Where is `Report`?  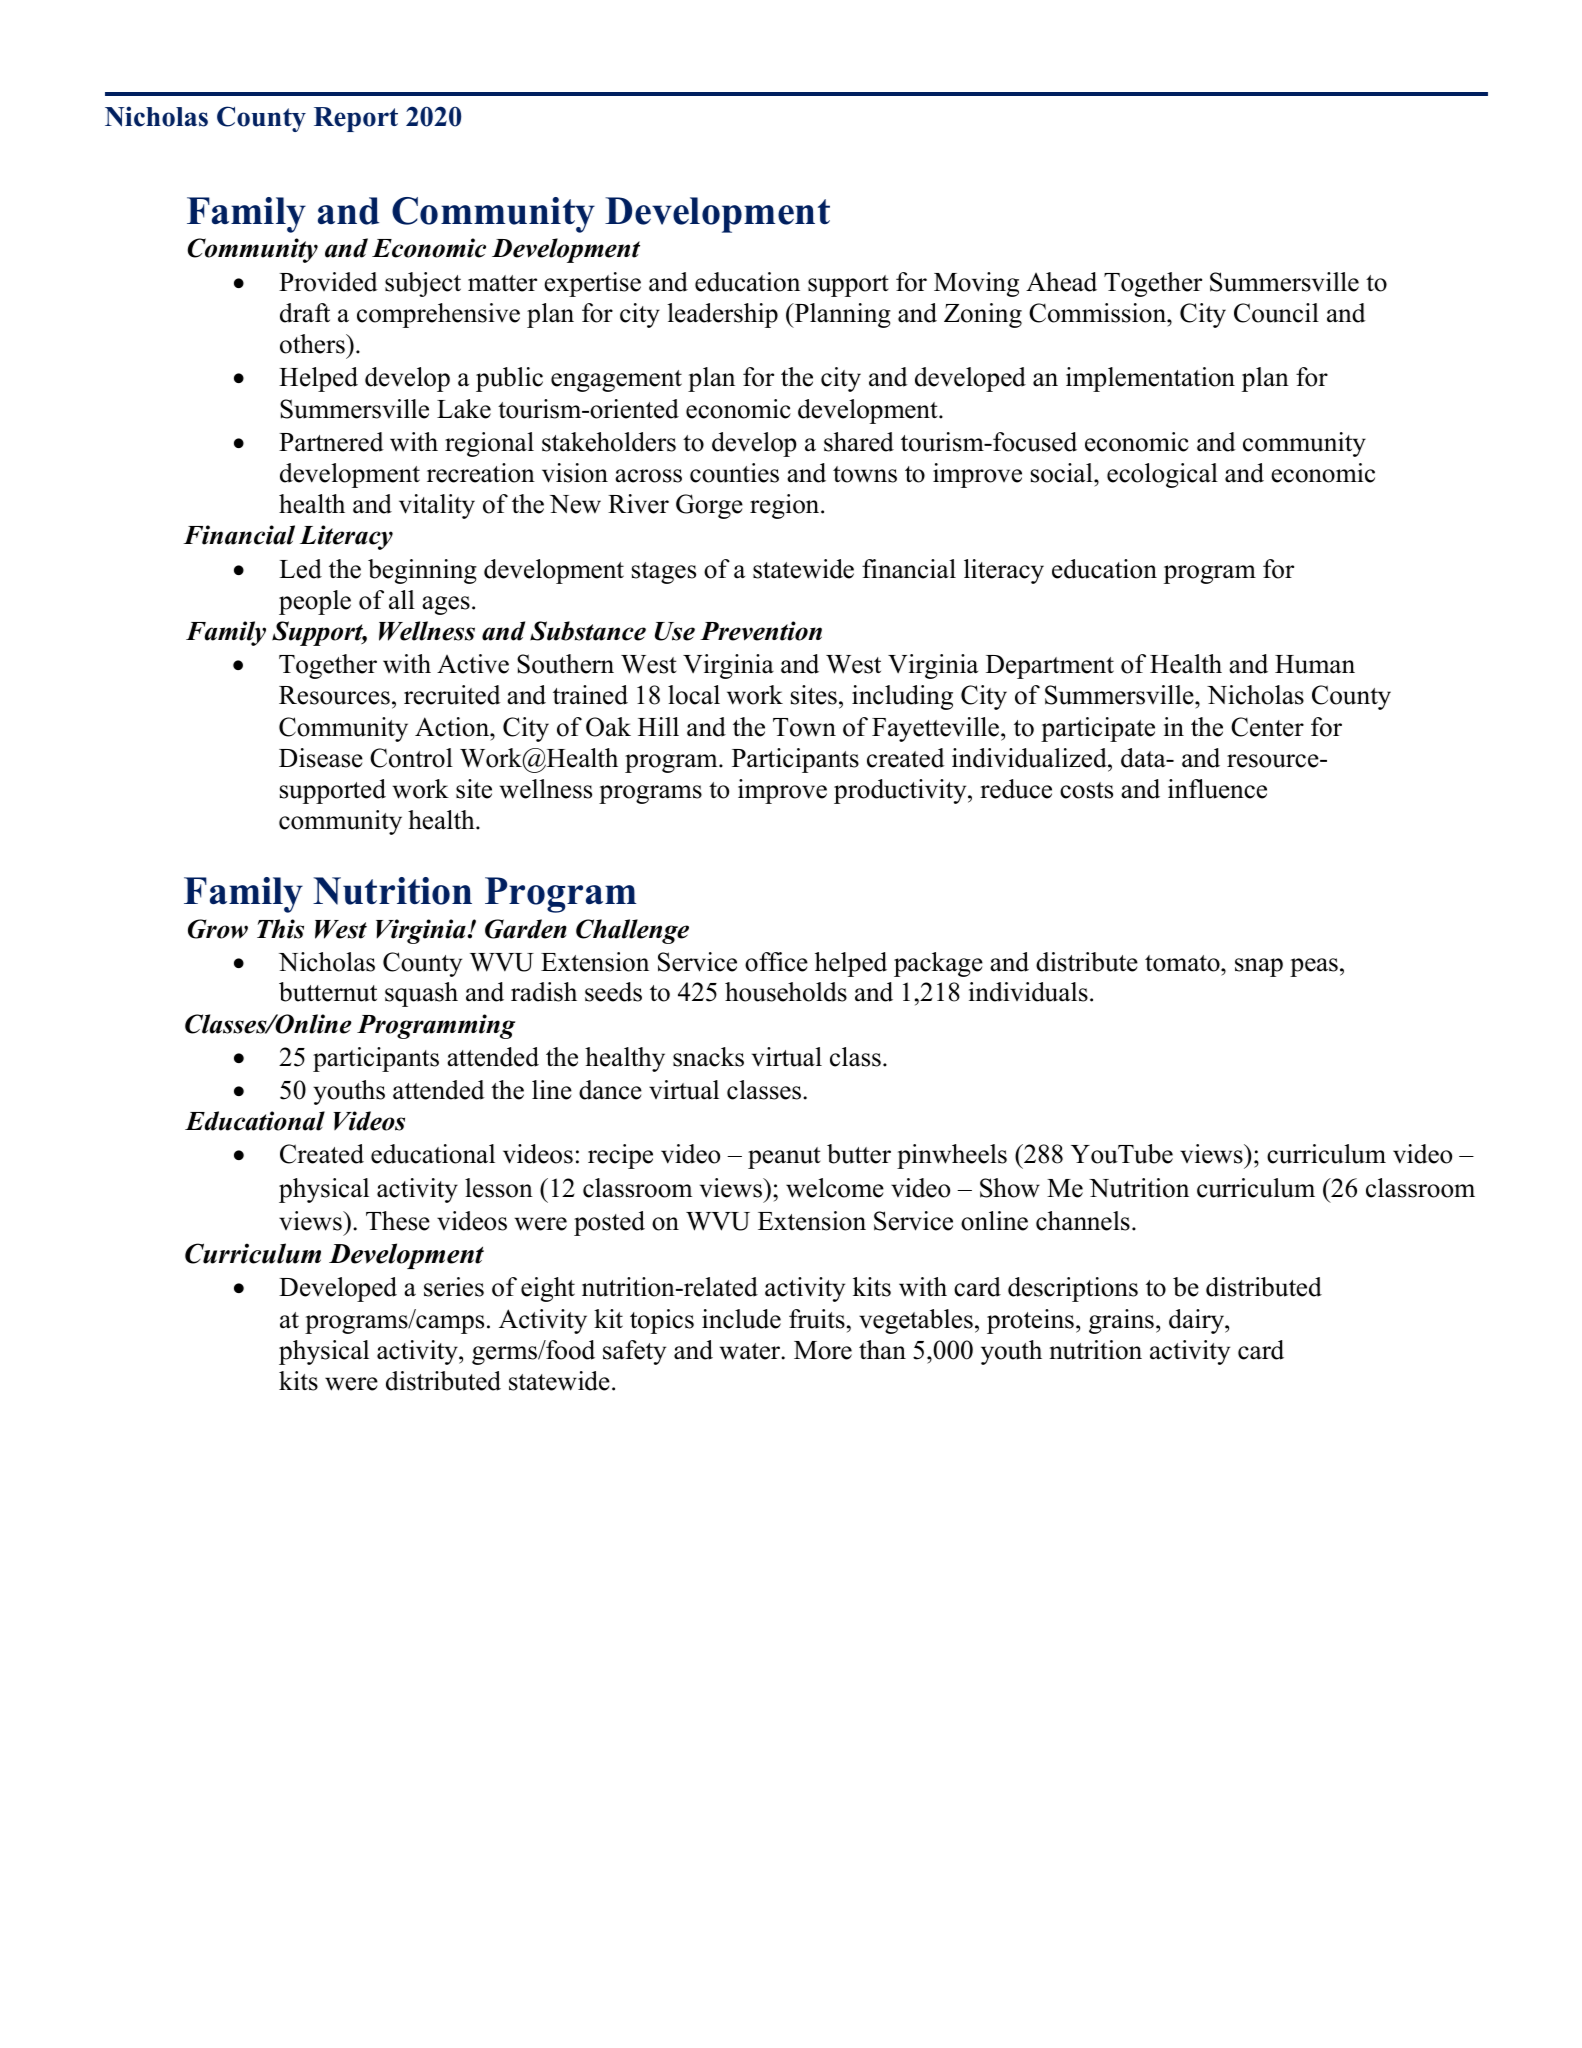
Report is located at coordinates (356, 119).
